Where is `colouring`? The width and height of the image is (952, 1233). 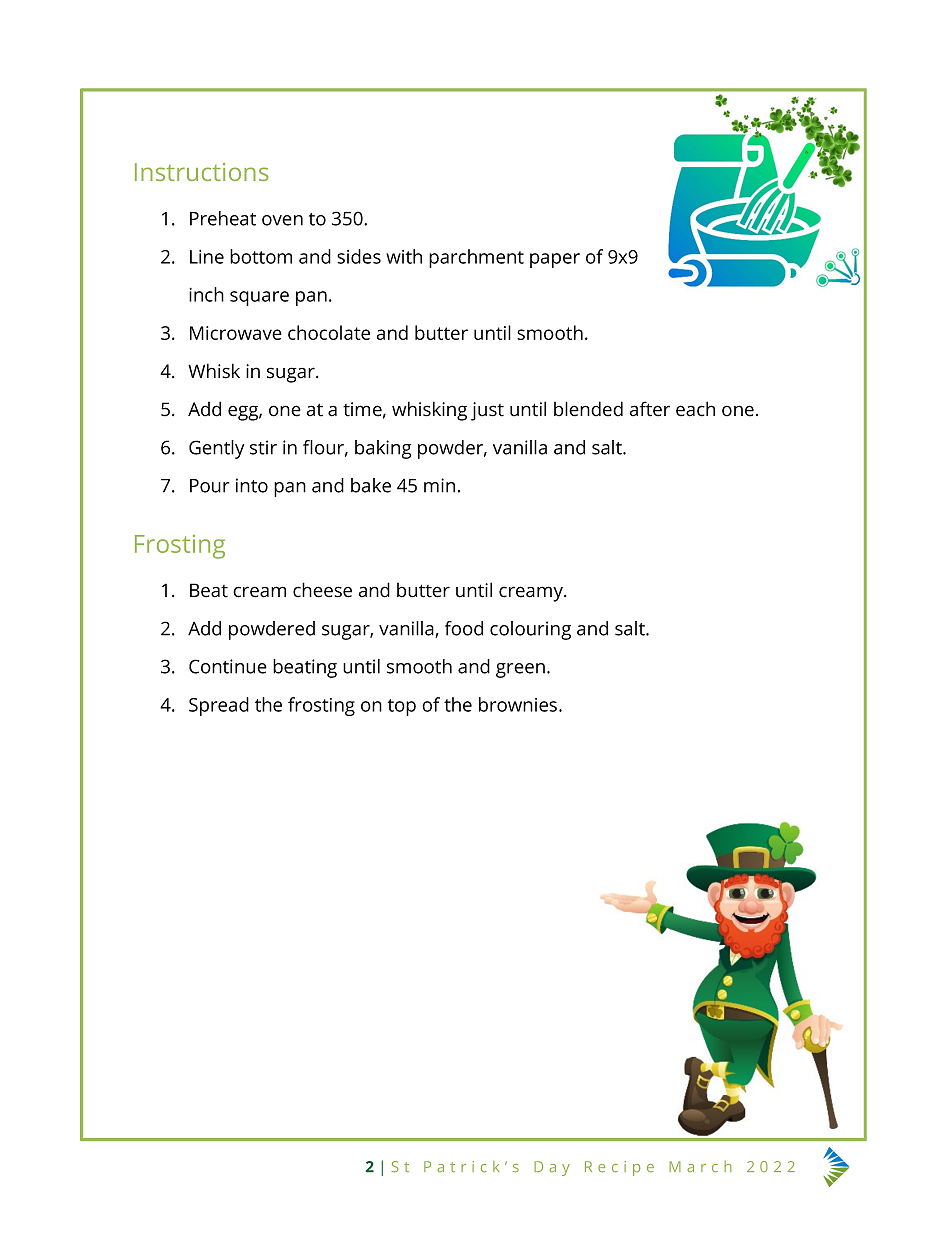 colouring is located at coordinates (530, 630).
